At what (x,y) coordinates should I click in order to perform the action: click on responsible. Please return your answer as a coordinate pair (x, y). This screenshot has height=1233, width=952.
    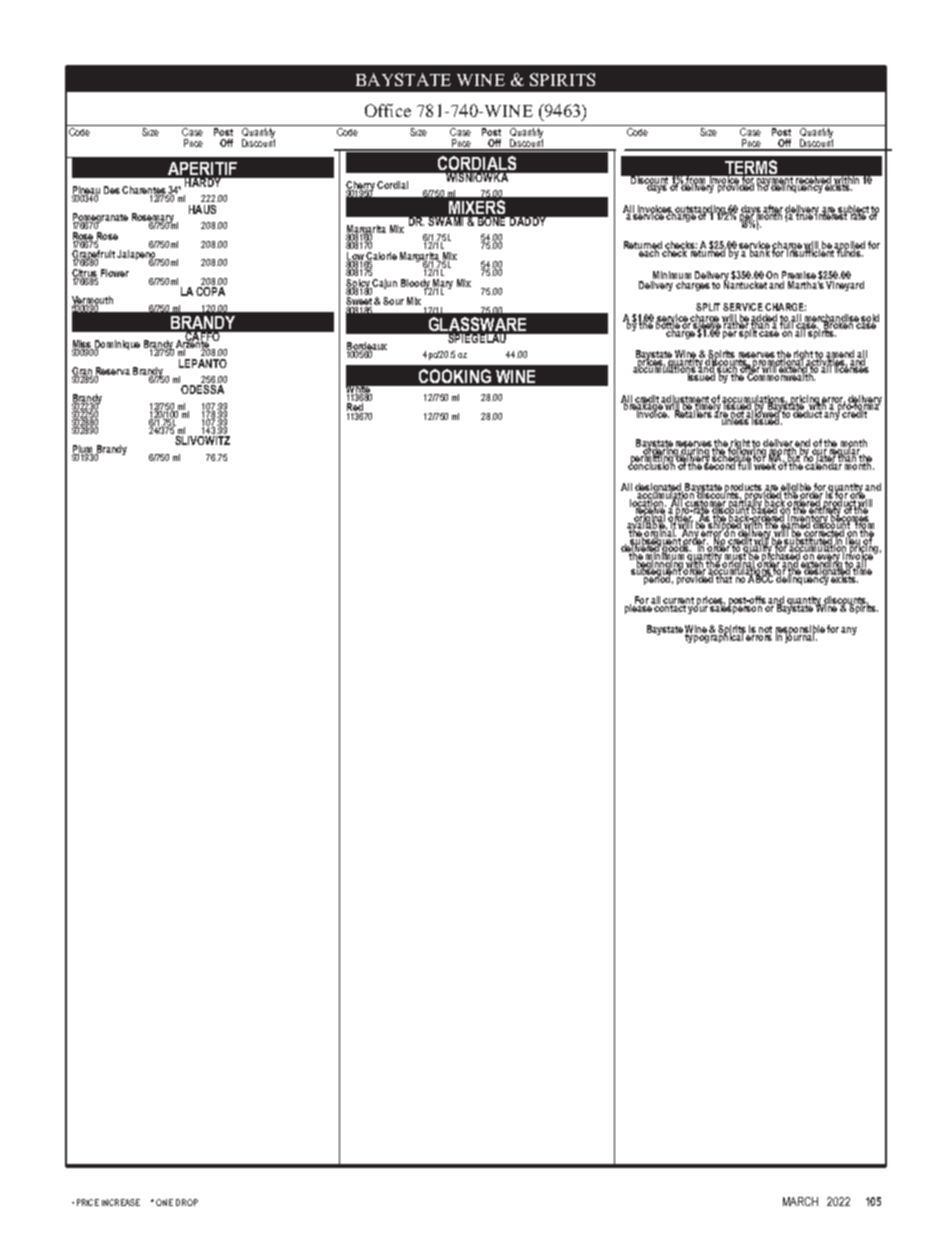
    Looking at the image, I should click on (800, 631).
